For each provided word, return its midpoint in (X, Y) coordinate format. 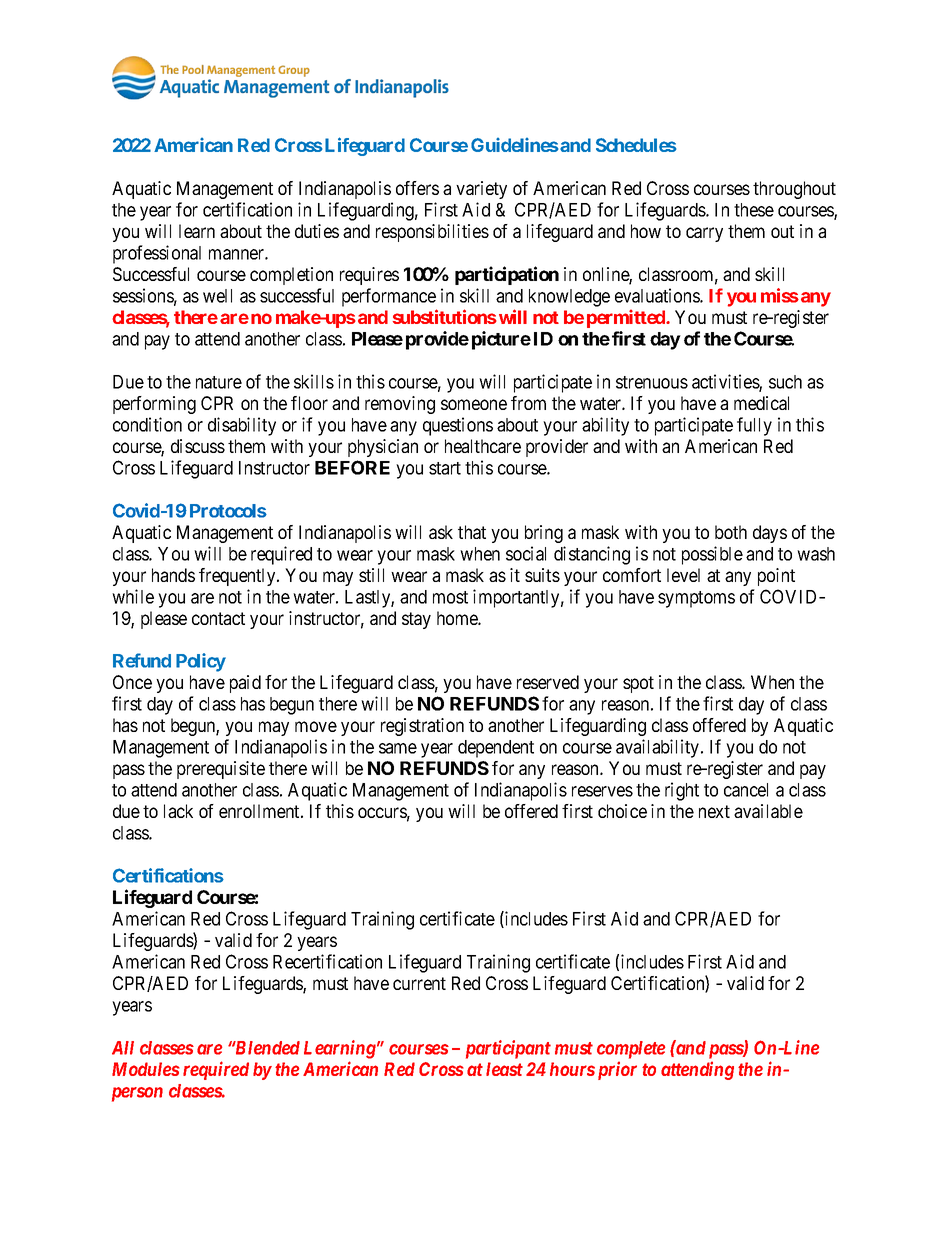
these (754, 210)
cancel (746, 790)
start (445, 468)
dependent (496, 749)
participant (508, 1049)
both (731, 532)
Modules (146, 1069)
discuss (198, 446)
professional (157, 254)
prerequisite (221, 770)
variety (481, 190)
